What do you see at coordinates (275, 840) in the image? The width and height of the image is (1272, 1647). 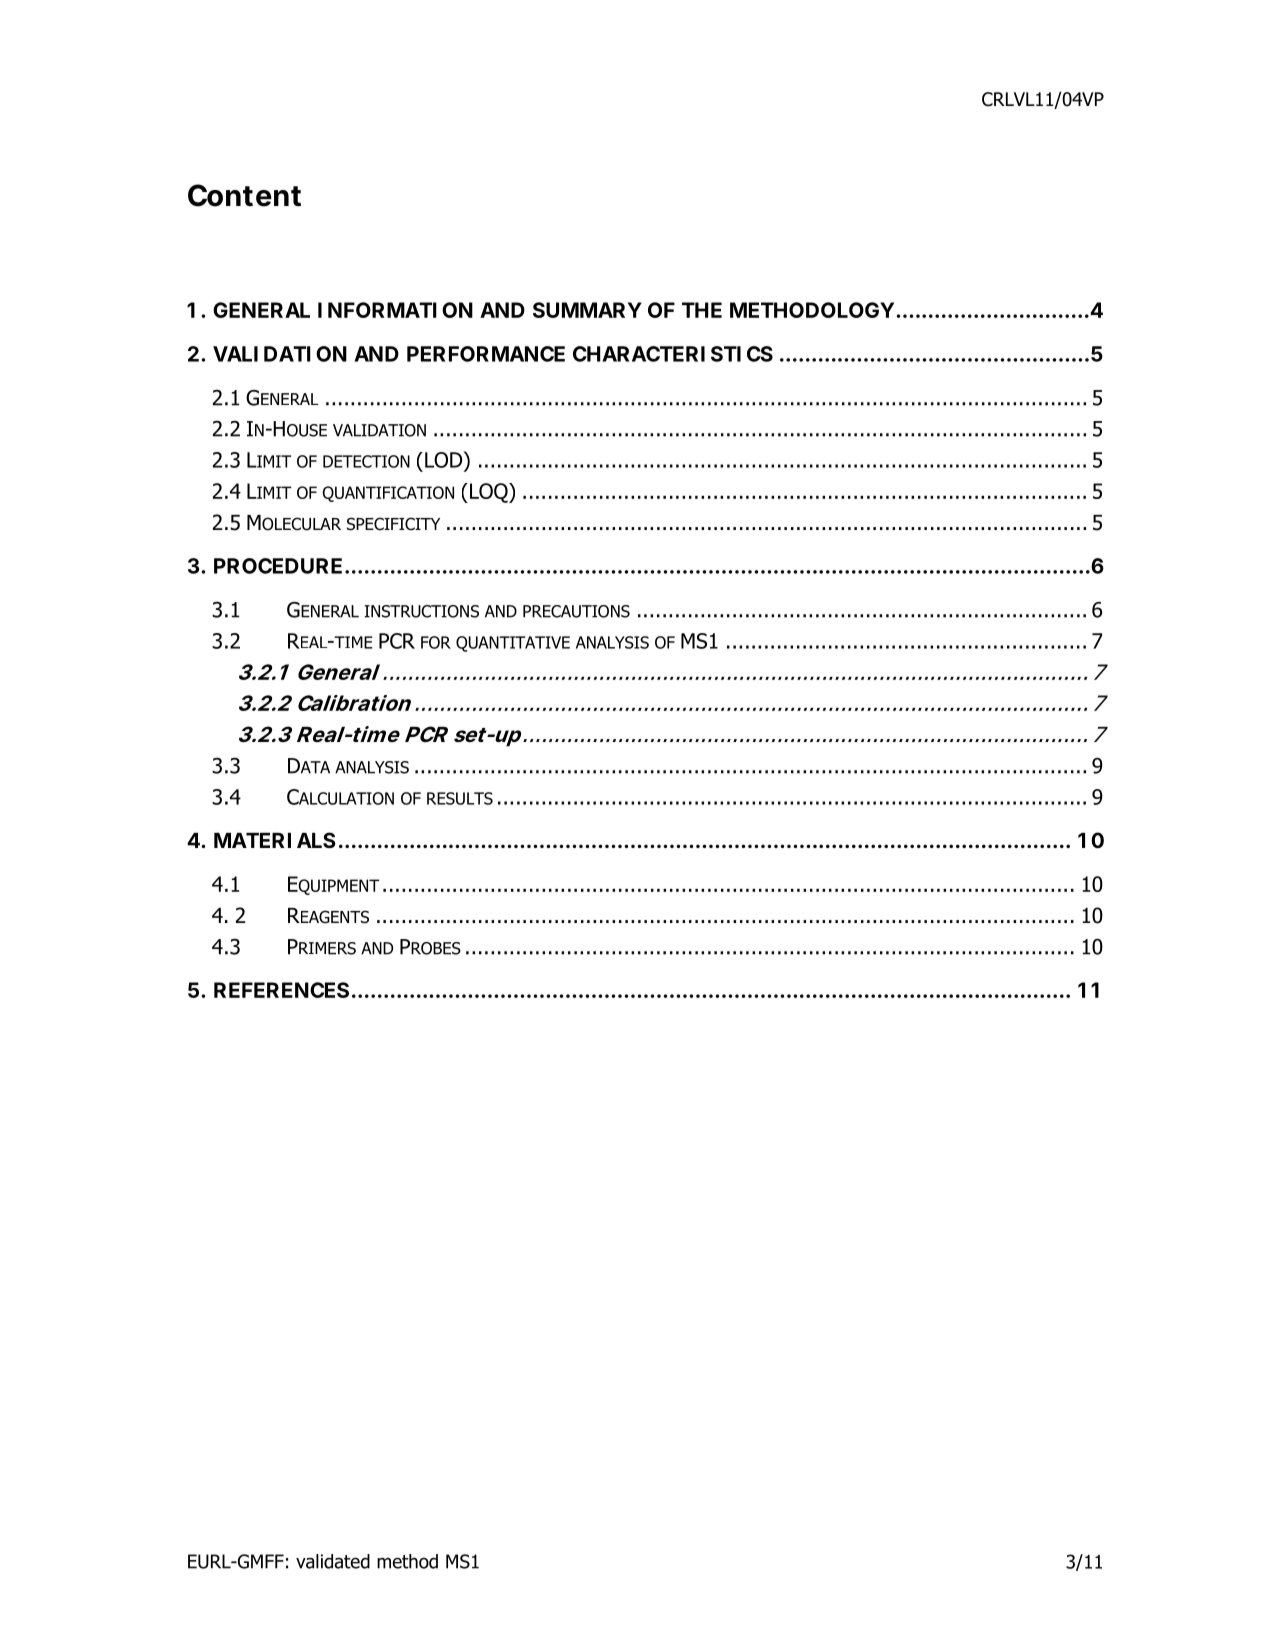 I see `MATERIALS` at bounding box center [275, 840].
